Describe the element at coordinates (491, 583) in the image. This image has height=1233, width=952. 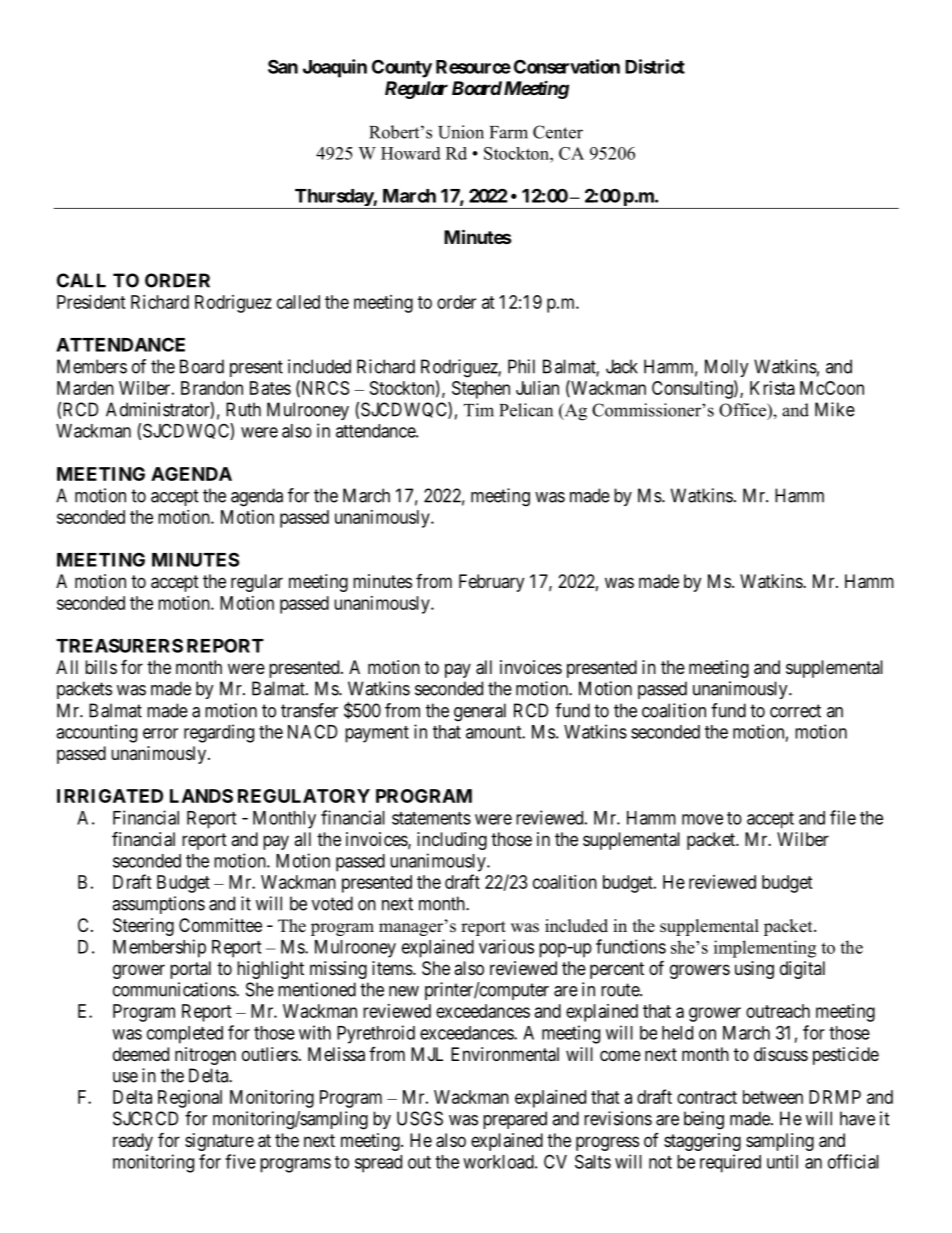
I see `February` at that location.
